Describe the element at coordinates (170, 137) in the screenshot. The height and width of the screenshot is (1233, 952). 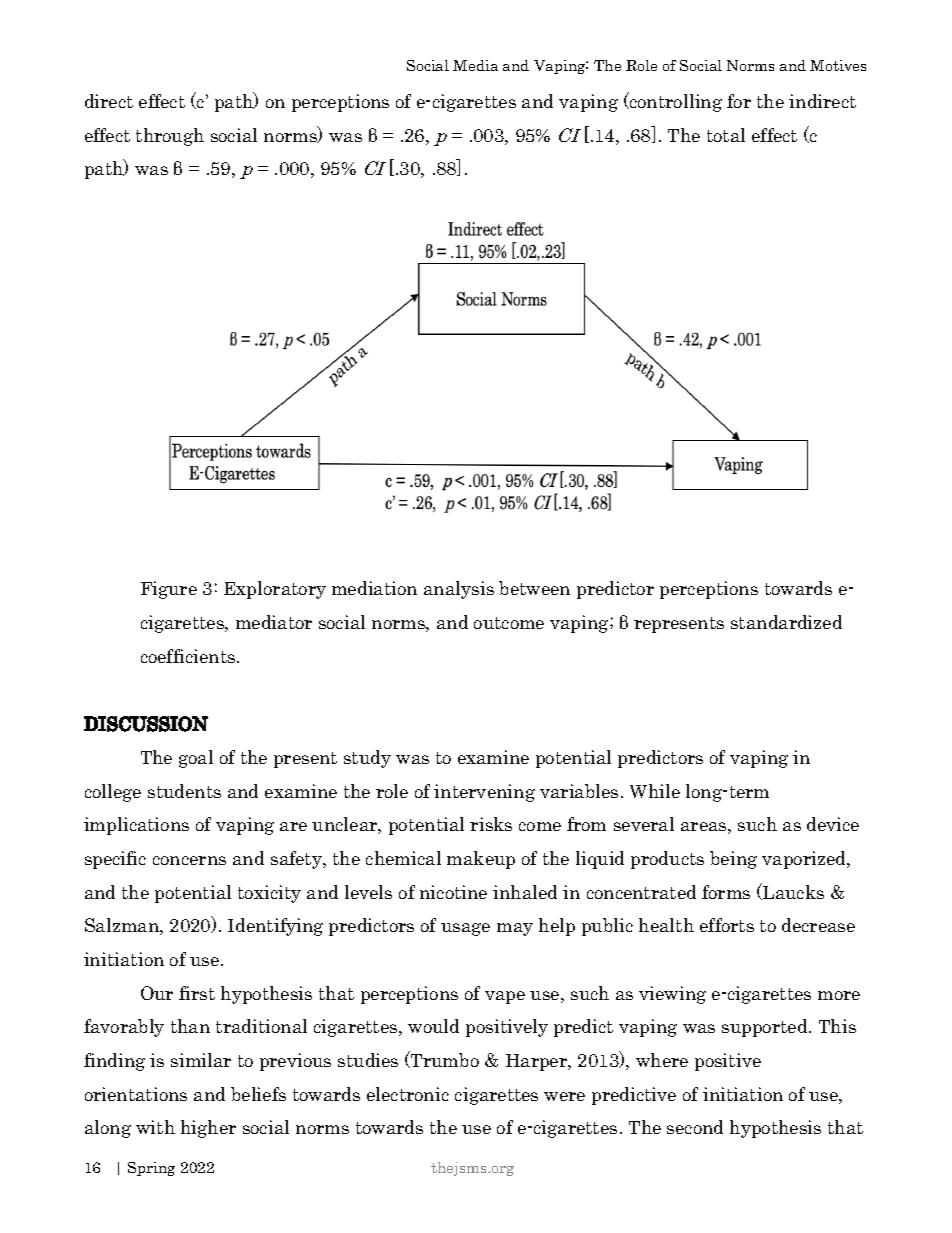
I see `through` at that location.
